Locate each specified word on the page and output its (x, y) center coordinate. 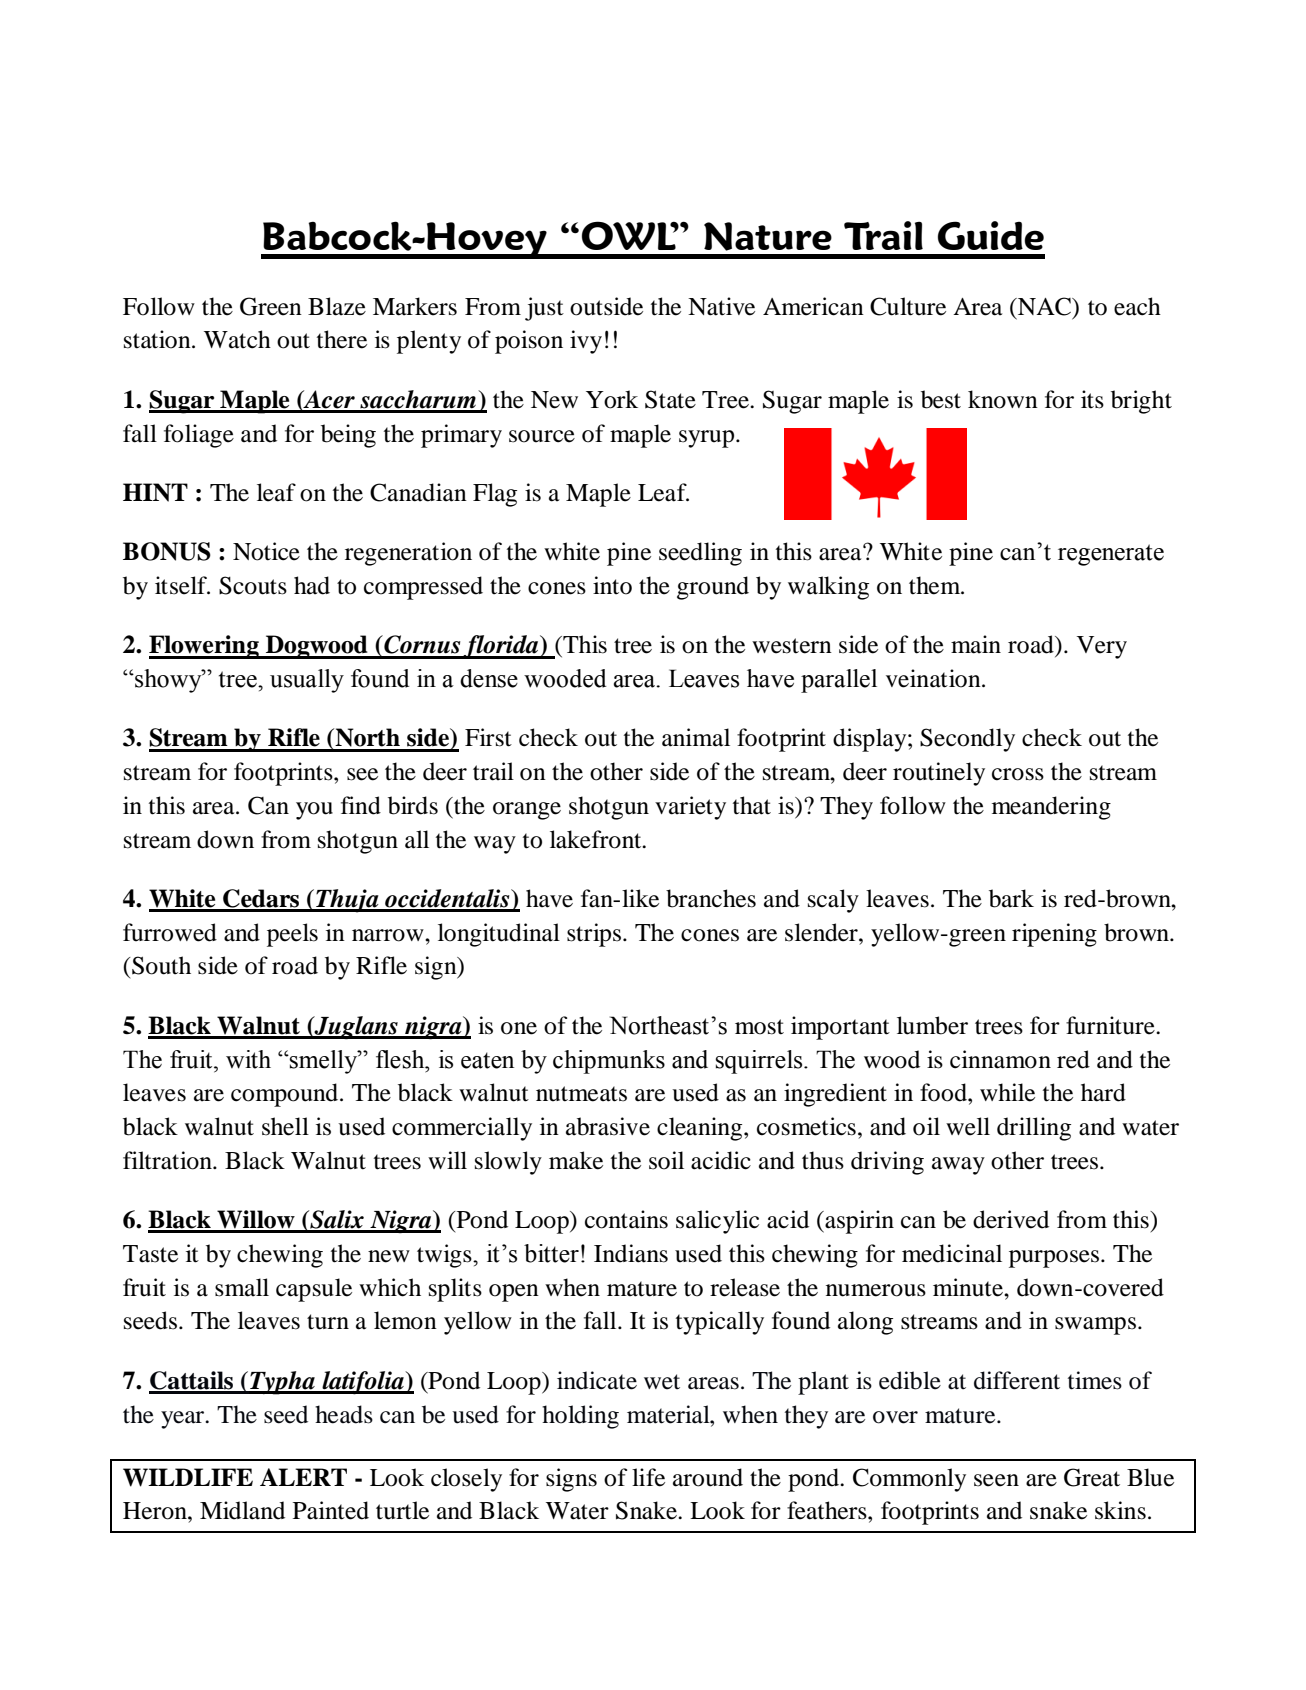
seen (996, 1480)
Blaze (337, 306)
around (708, 1477)
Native (721, 306)
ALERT (303, 1477)
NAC (1044, 306)
